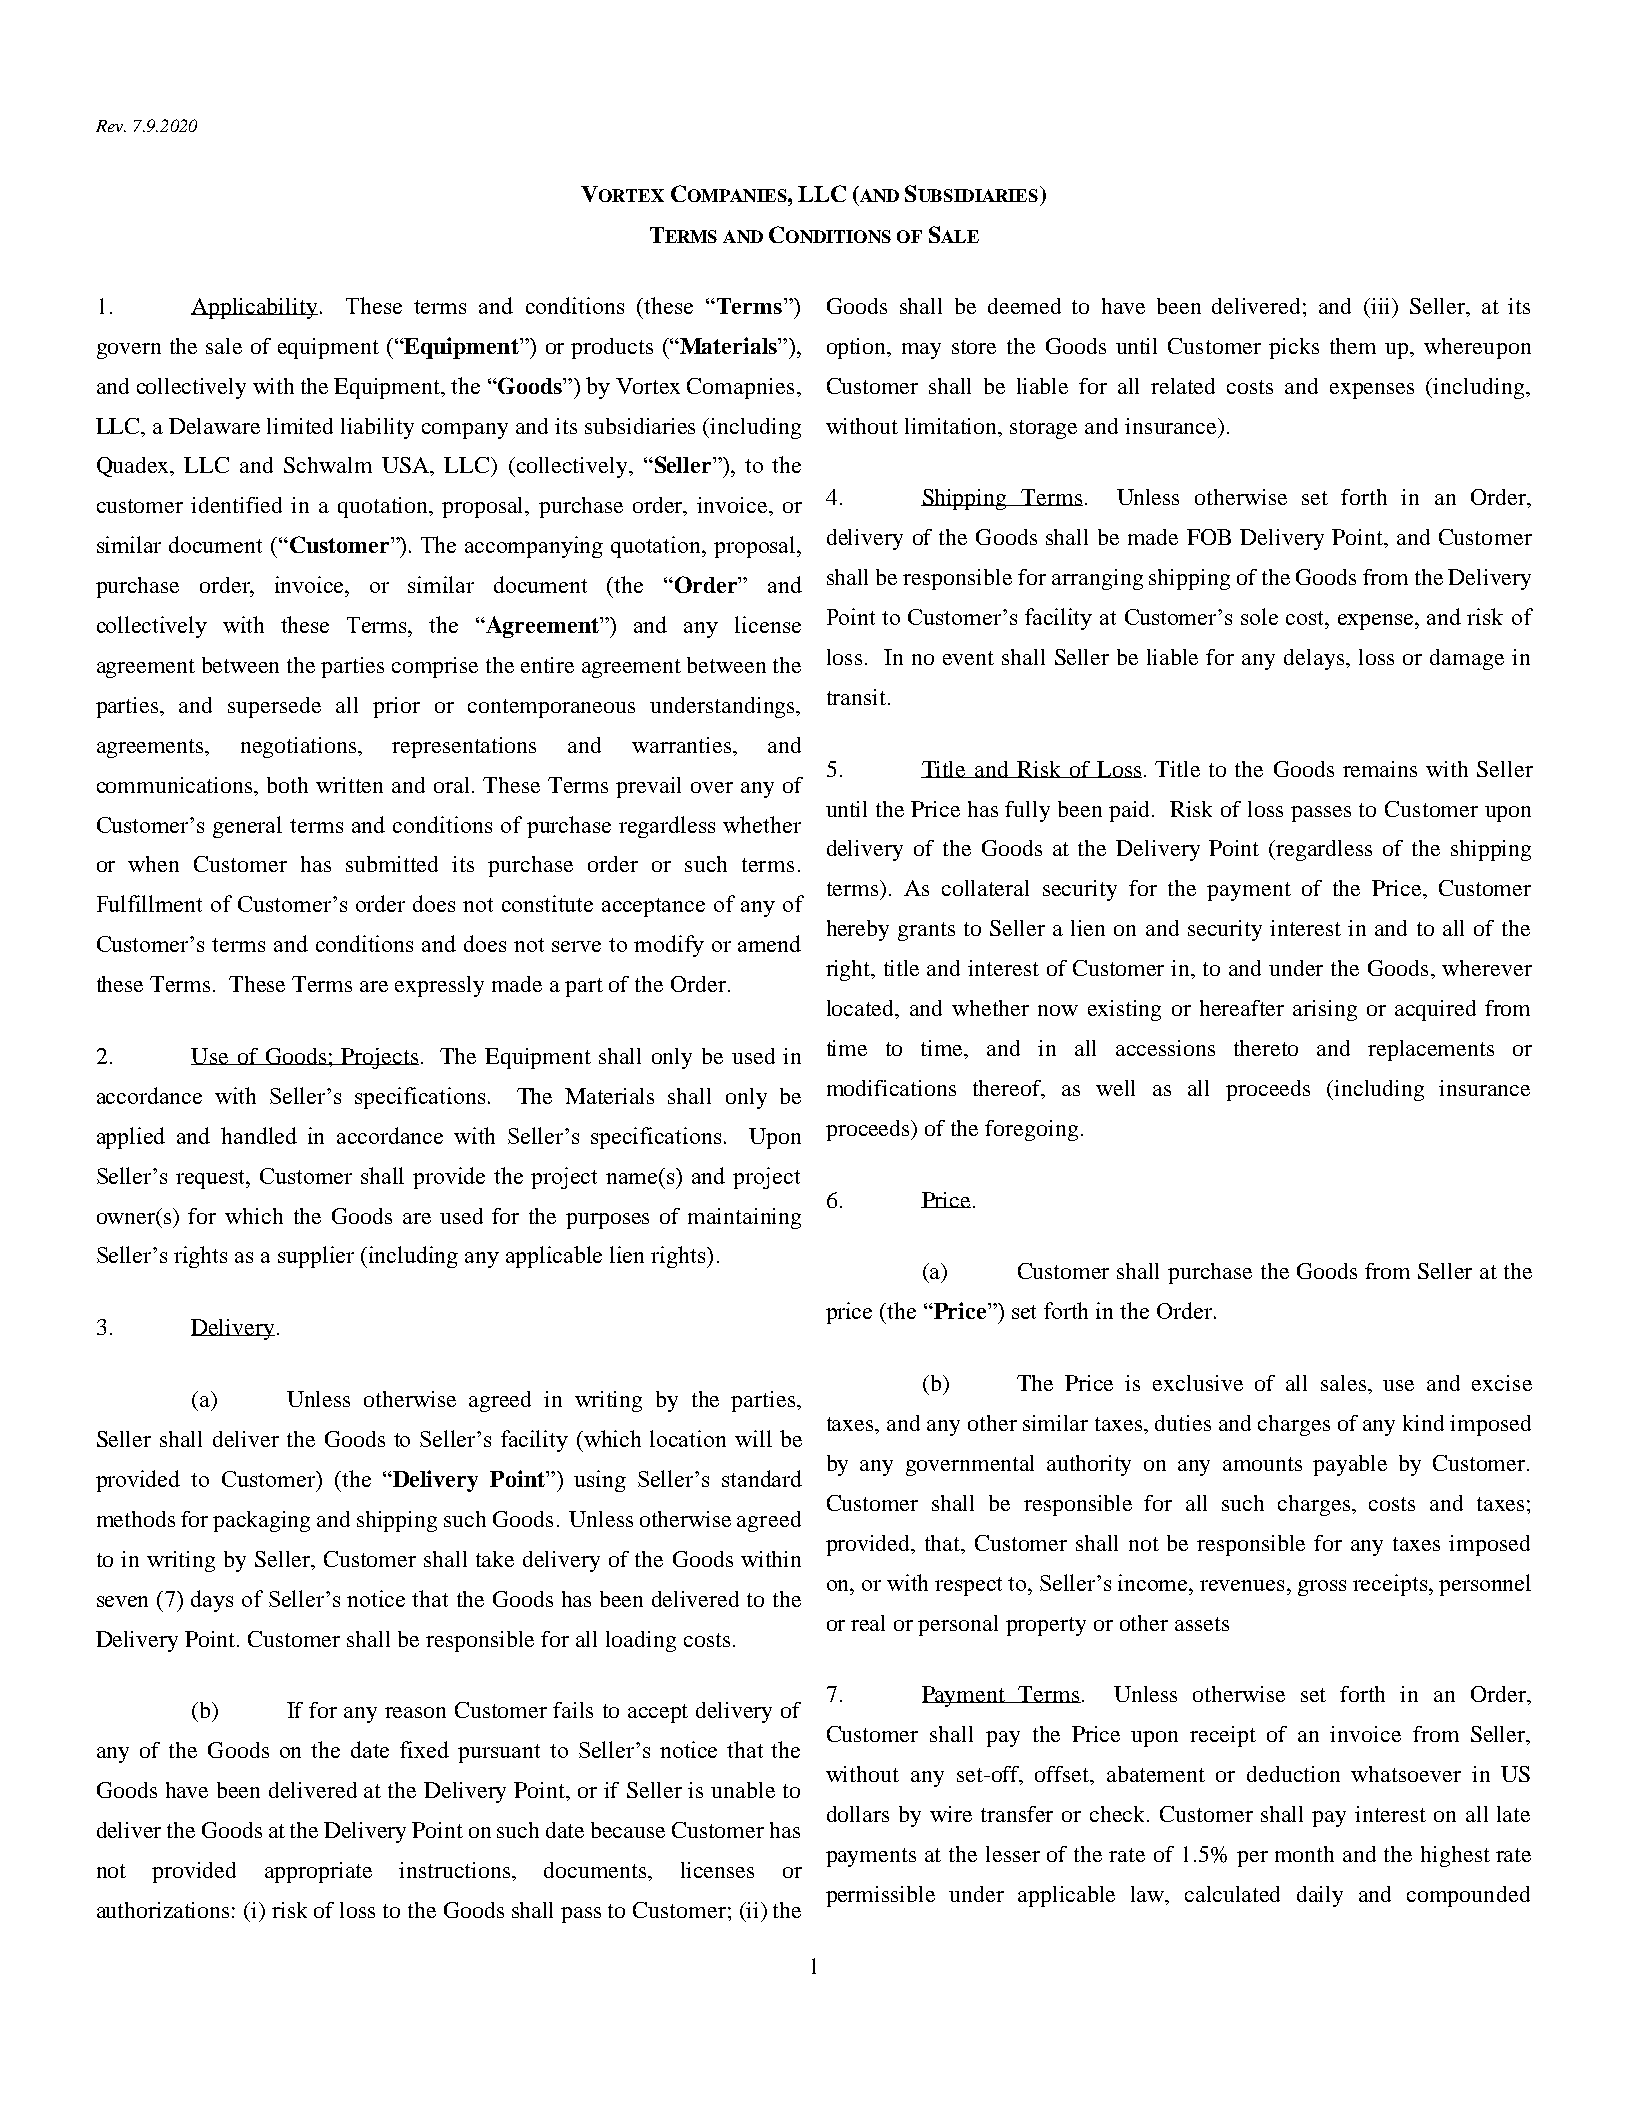 This image has width=1627, height=2106. Describe the element at coordinates (858, 930) in the image. I see `hereby` at that location.
